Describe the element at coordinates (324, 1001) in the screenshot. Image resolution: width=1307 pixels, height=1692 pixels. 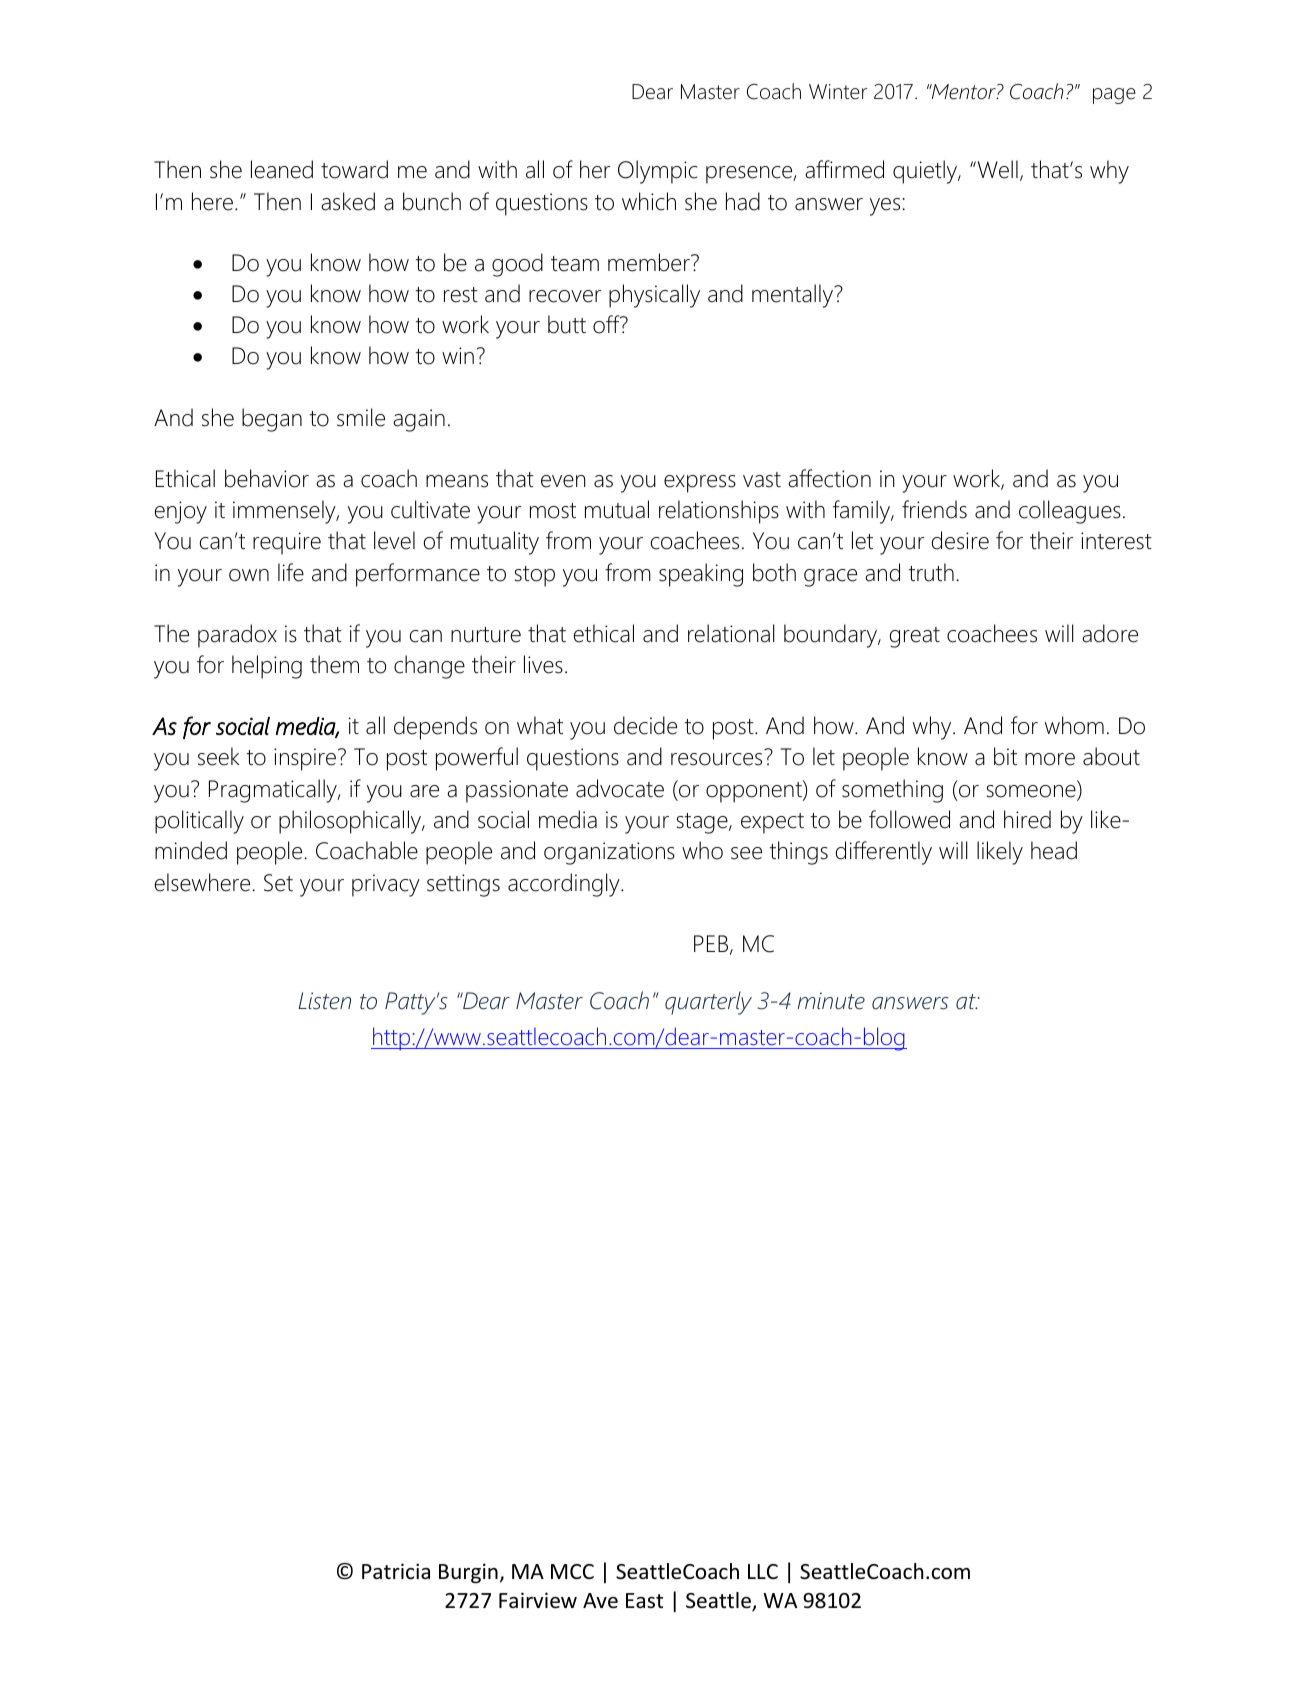
I see `Listen` at that location.
